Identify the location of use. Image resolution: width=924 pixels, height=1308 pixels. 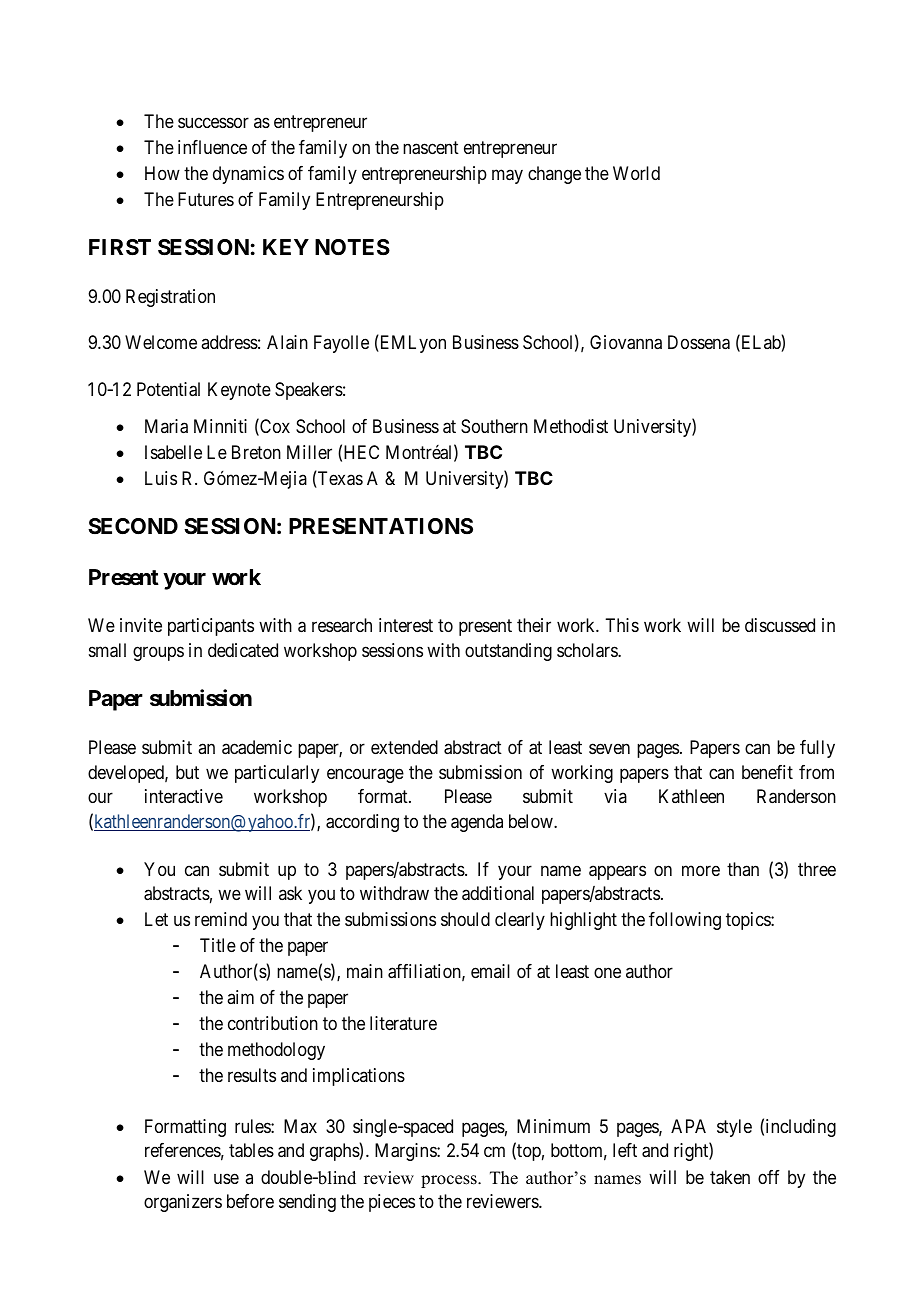
(226, 1178).
